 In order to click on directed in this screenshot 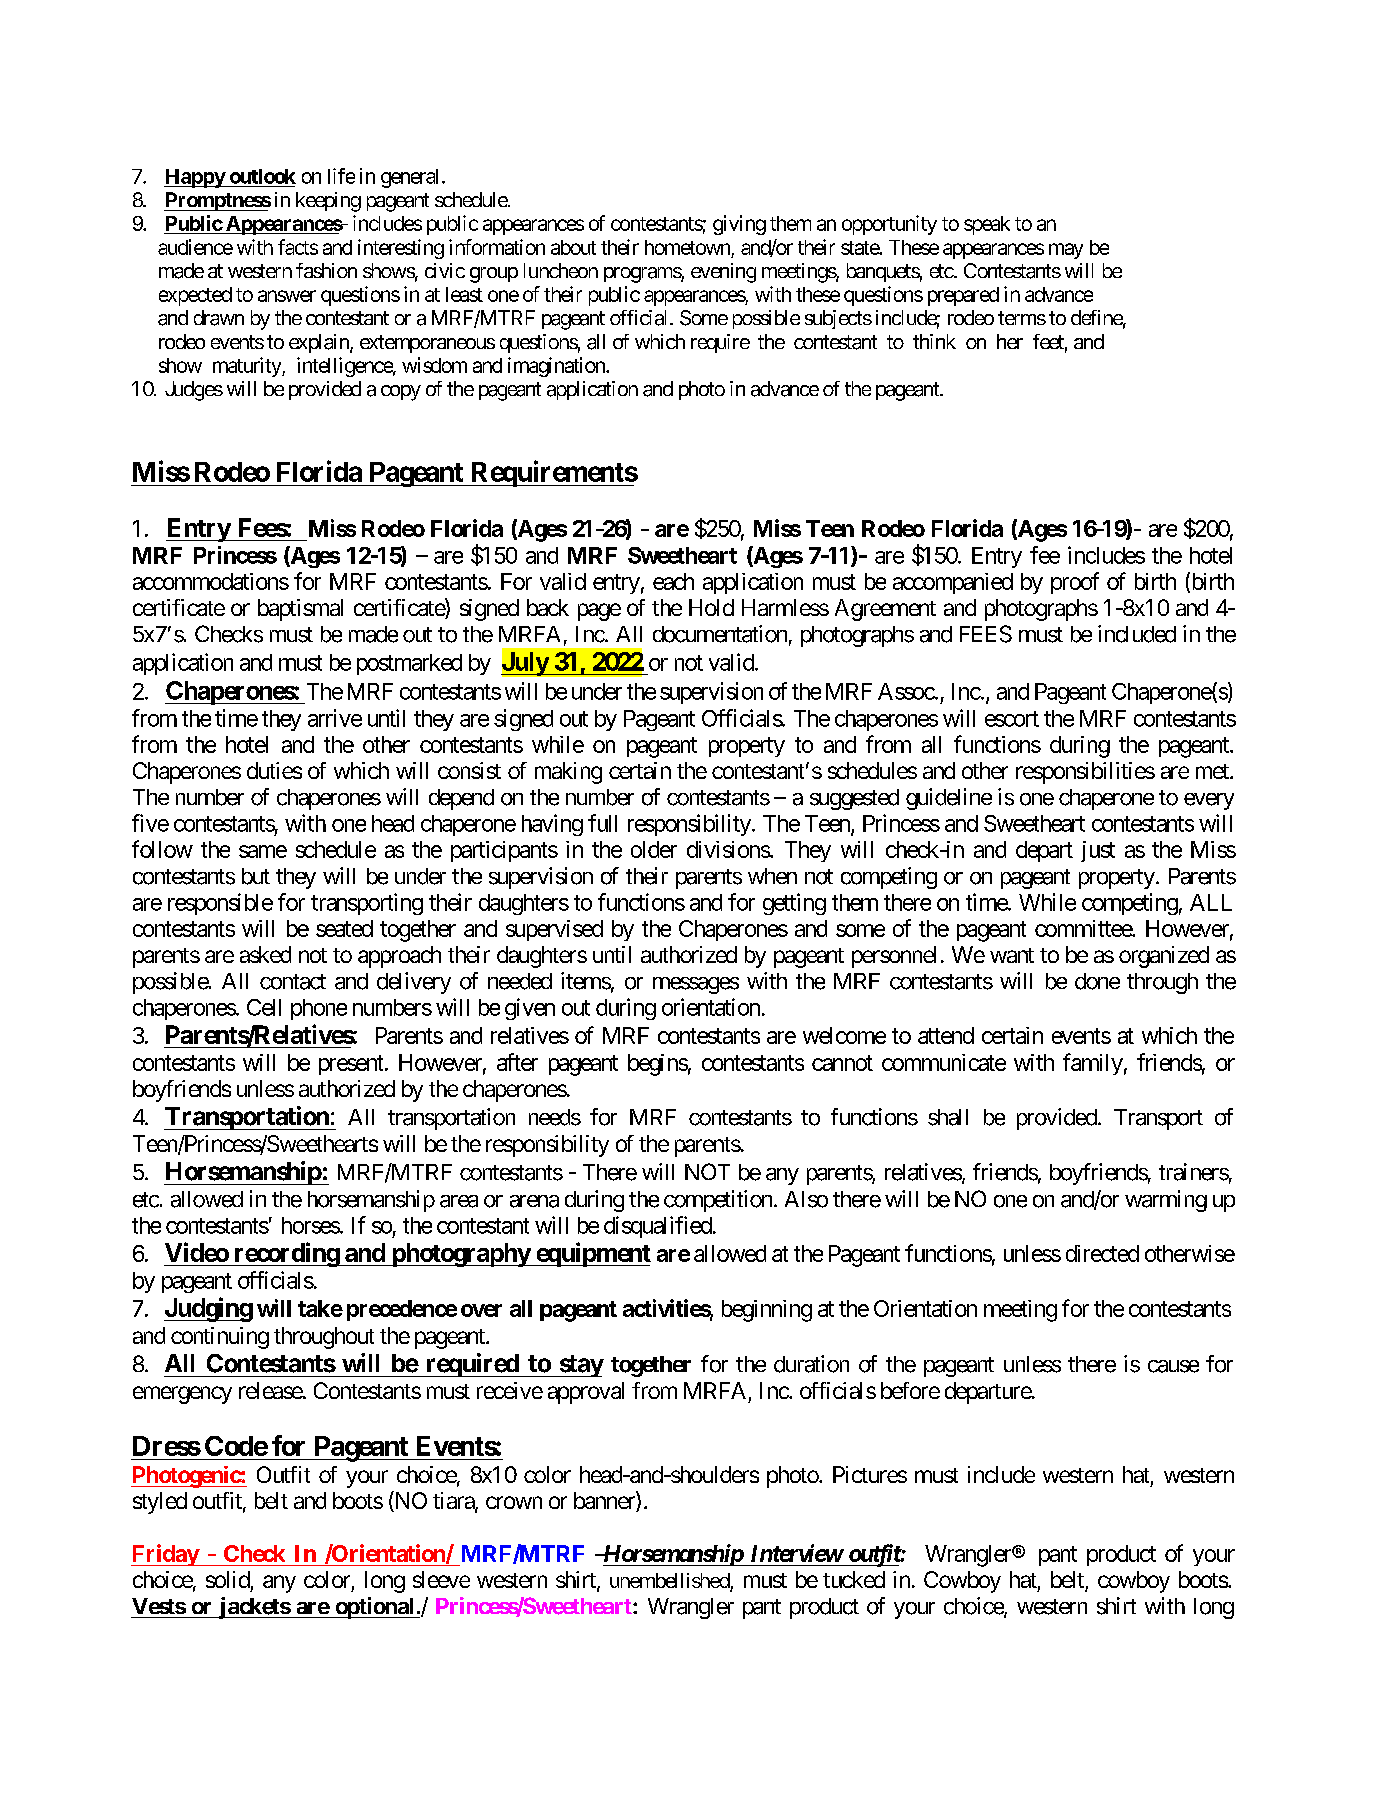, I will do `click(1102, 1253)`.
